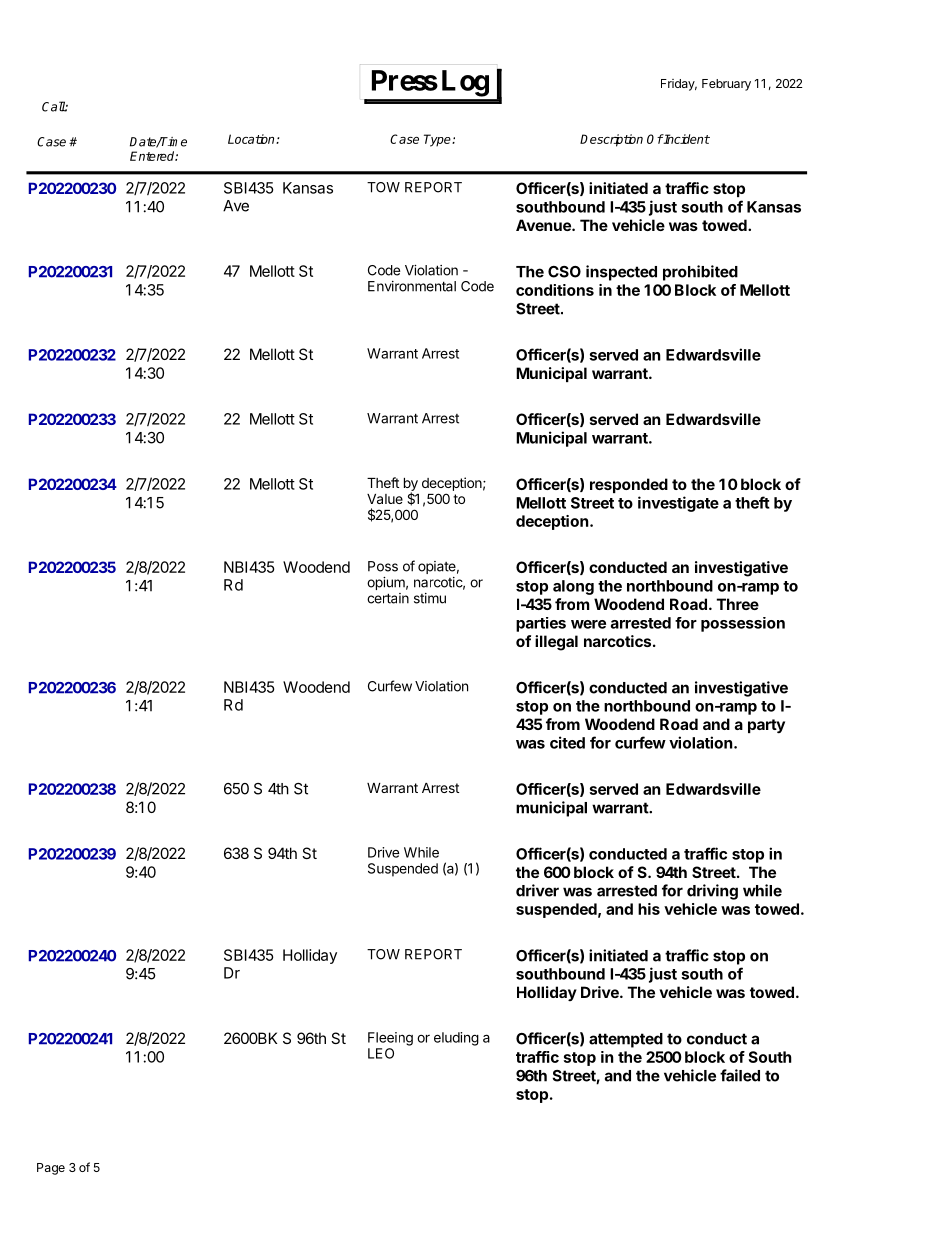 This screenshot has width=952, height=1233. What do you see at coordinates (51, 1169) in the screenshot?
I see `Page` at bounding box center [51, 1169].
